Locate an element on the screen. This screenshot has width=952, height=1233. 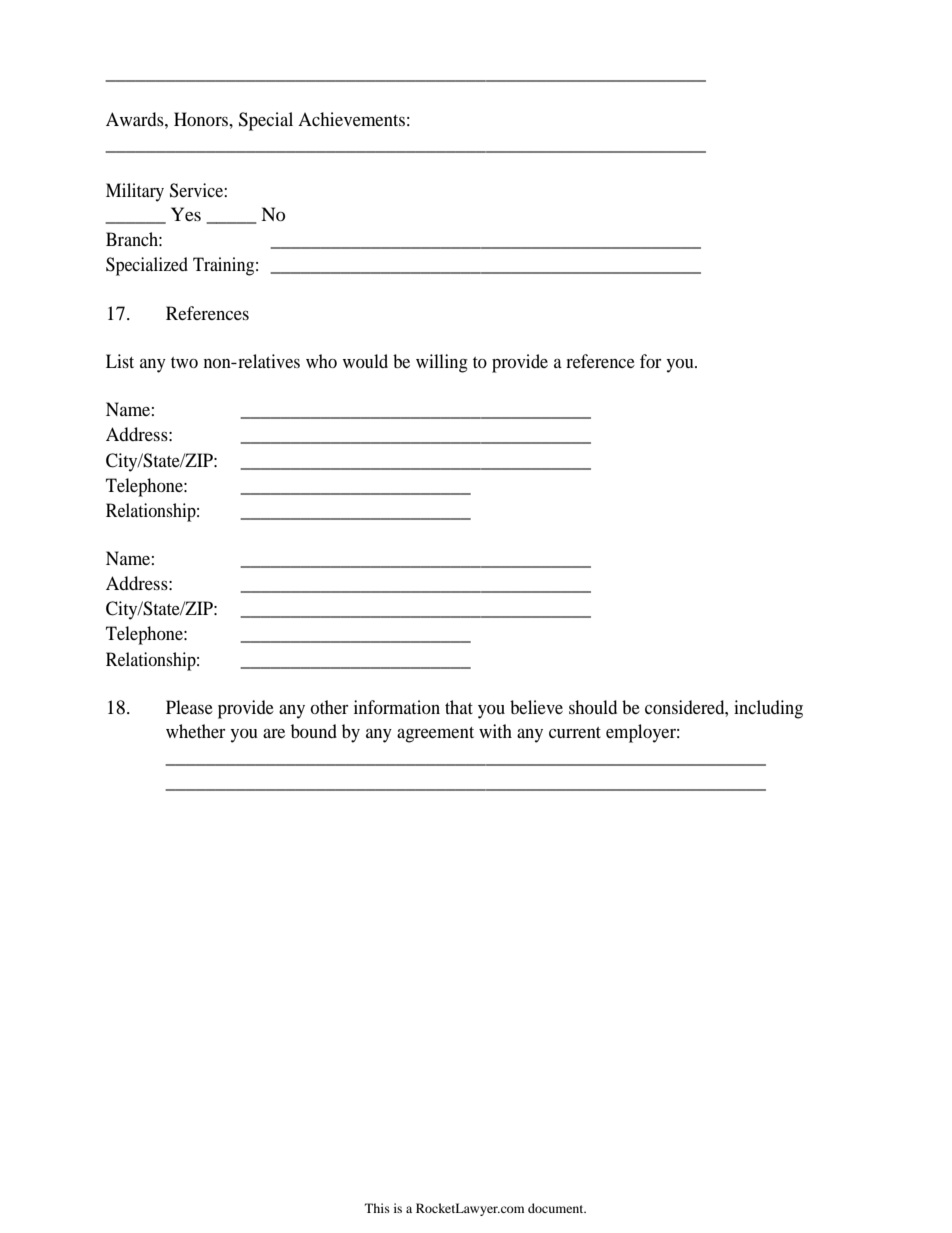
would is located at coordinates (365, 361).
